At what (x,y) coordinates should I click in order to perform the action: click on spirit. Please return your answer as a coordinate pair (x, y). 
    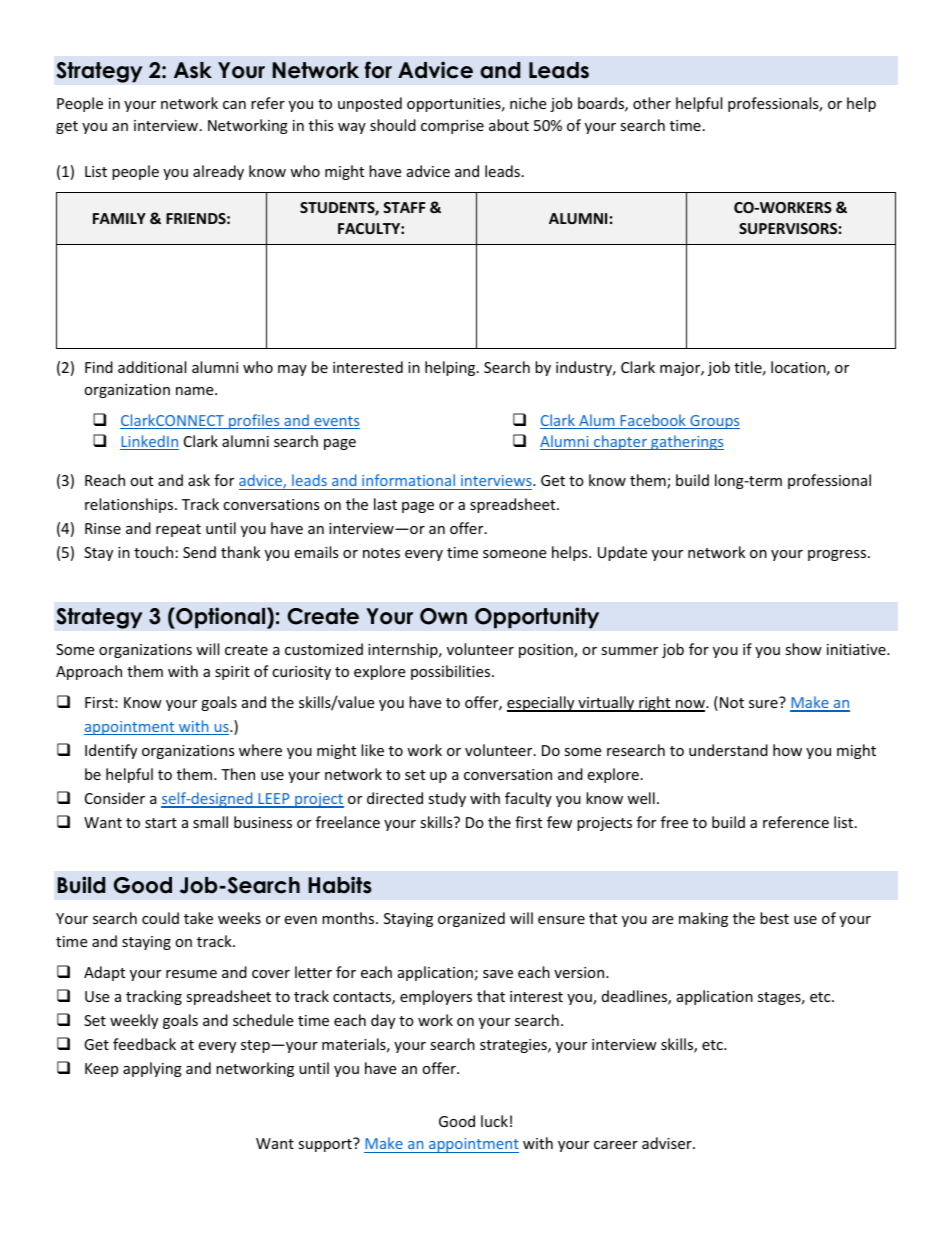
    Looking at the image, I should click on (232, 673).
